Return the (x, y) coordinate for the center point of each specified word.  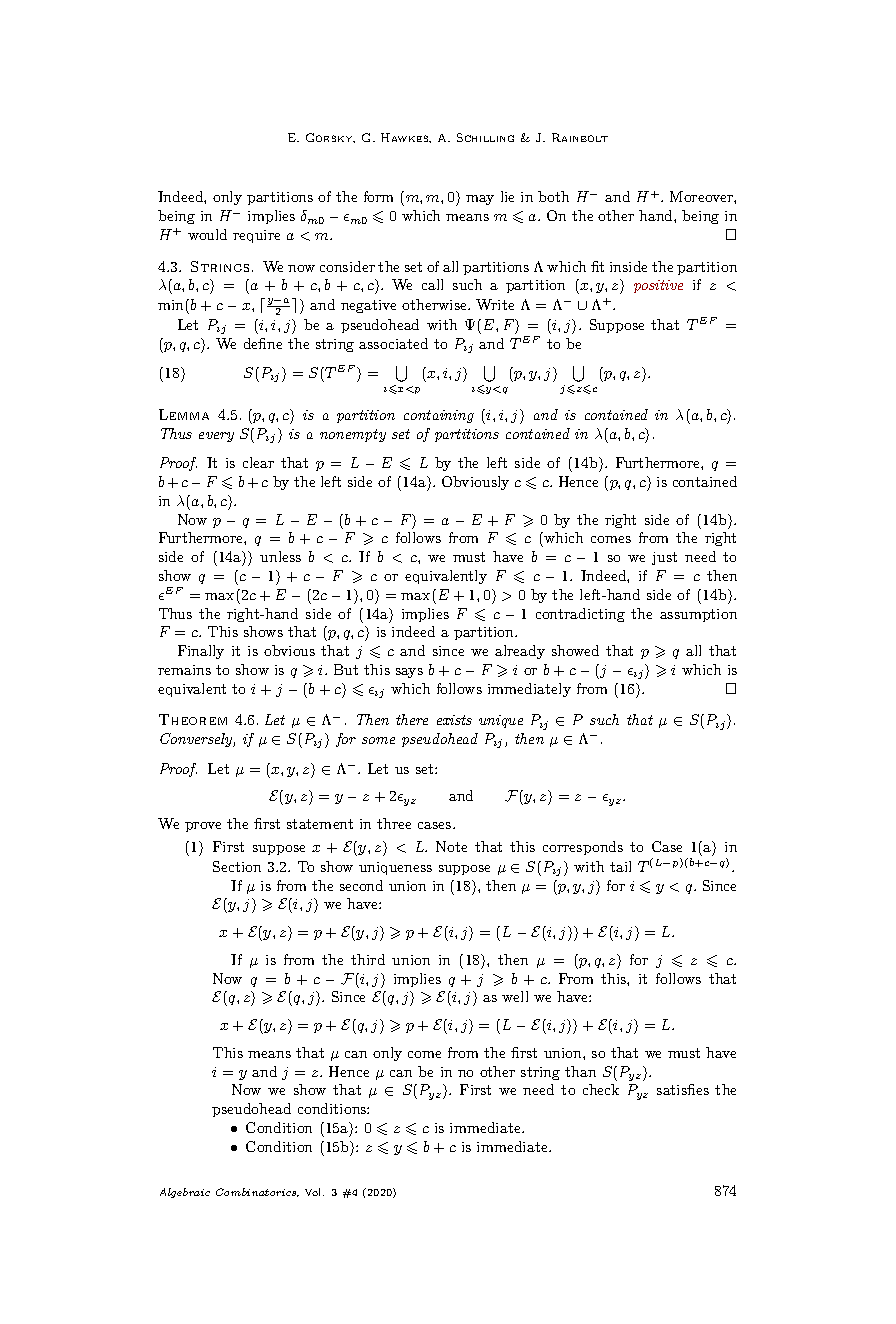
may (480, 200)
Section (237, 866)
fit (597, 266)
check (601, 1089)
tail (620, 866)
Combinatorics (257, 1192)
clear (258, 462)
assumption (698, 615)
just (664, 558)
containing (439, 416)
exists (454, 720)
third (368, 959)
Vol (314, 1192)
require (256, 236)
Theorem (193, 719)
